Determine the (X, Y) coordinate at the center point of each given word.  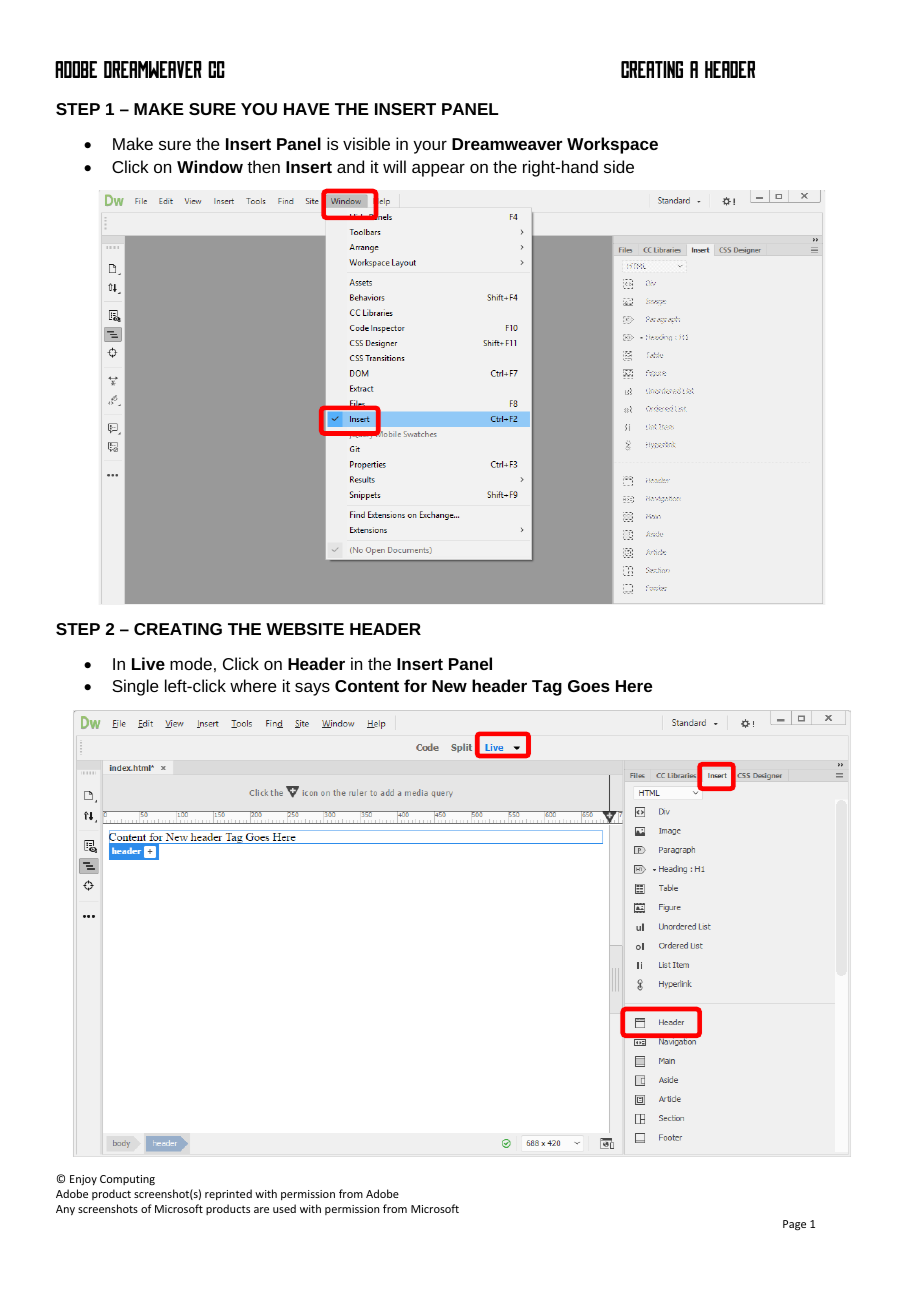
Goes (589, 686)
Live (148, 663)
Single (135, 687)
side (619, 166)
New (449, 686)
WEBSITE (305, 629)
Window (210, 166)
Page (794, 1225)
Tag (547, 688)
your (430, 147)
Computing (127, 1180)
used (284, 1208)
